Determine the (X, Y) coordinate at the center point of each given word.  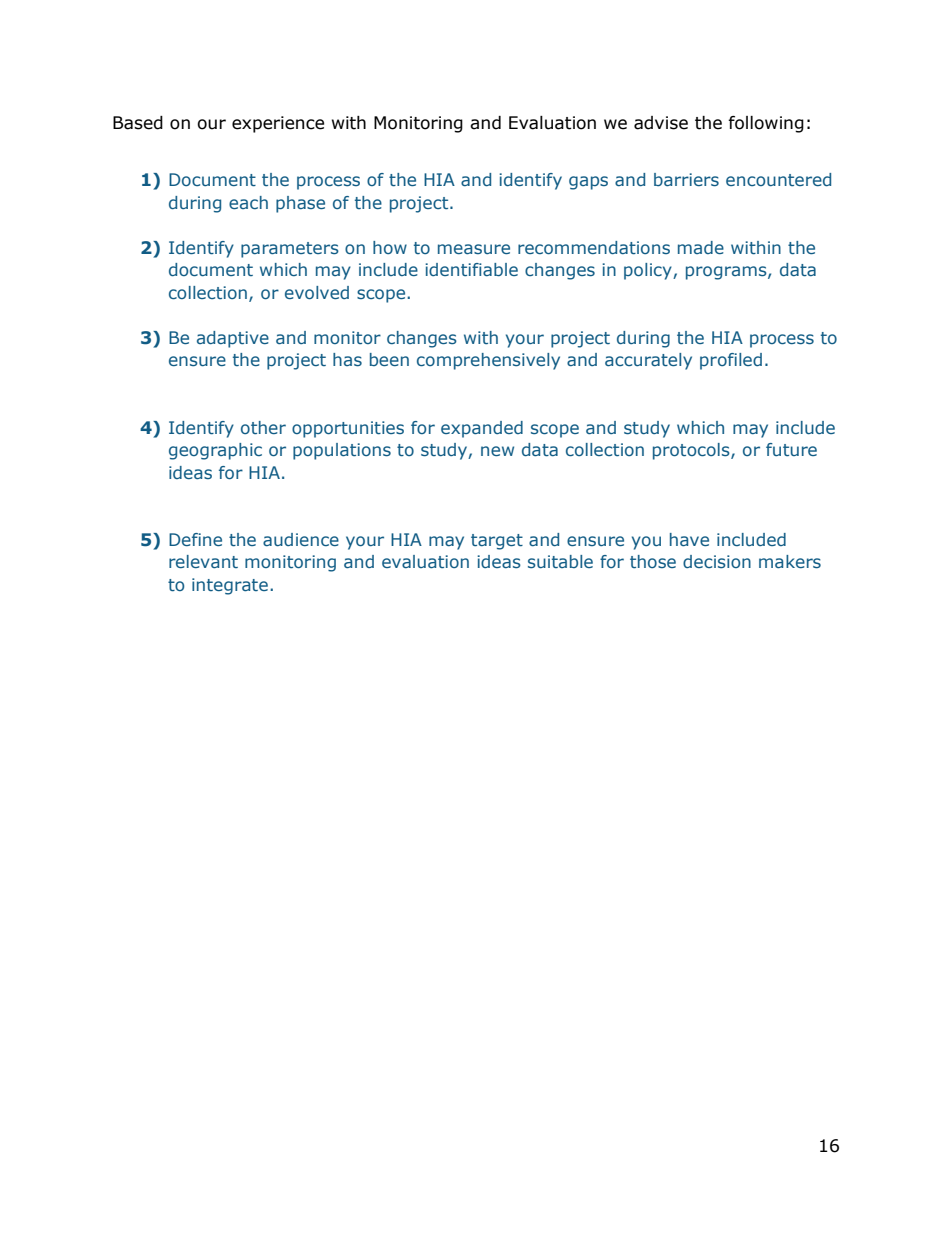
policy (649, 271)
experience (278, 124)
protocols (692, 451)
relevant (203, 561)
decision (717, 561)
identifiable (471, 269)
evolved (317, 292)
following (766, 124)
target (497, 542)
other (263, 427)
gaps (588, 183)
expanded (482, 429)
